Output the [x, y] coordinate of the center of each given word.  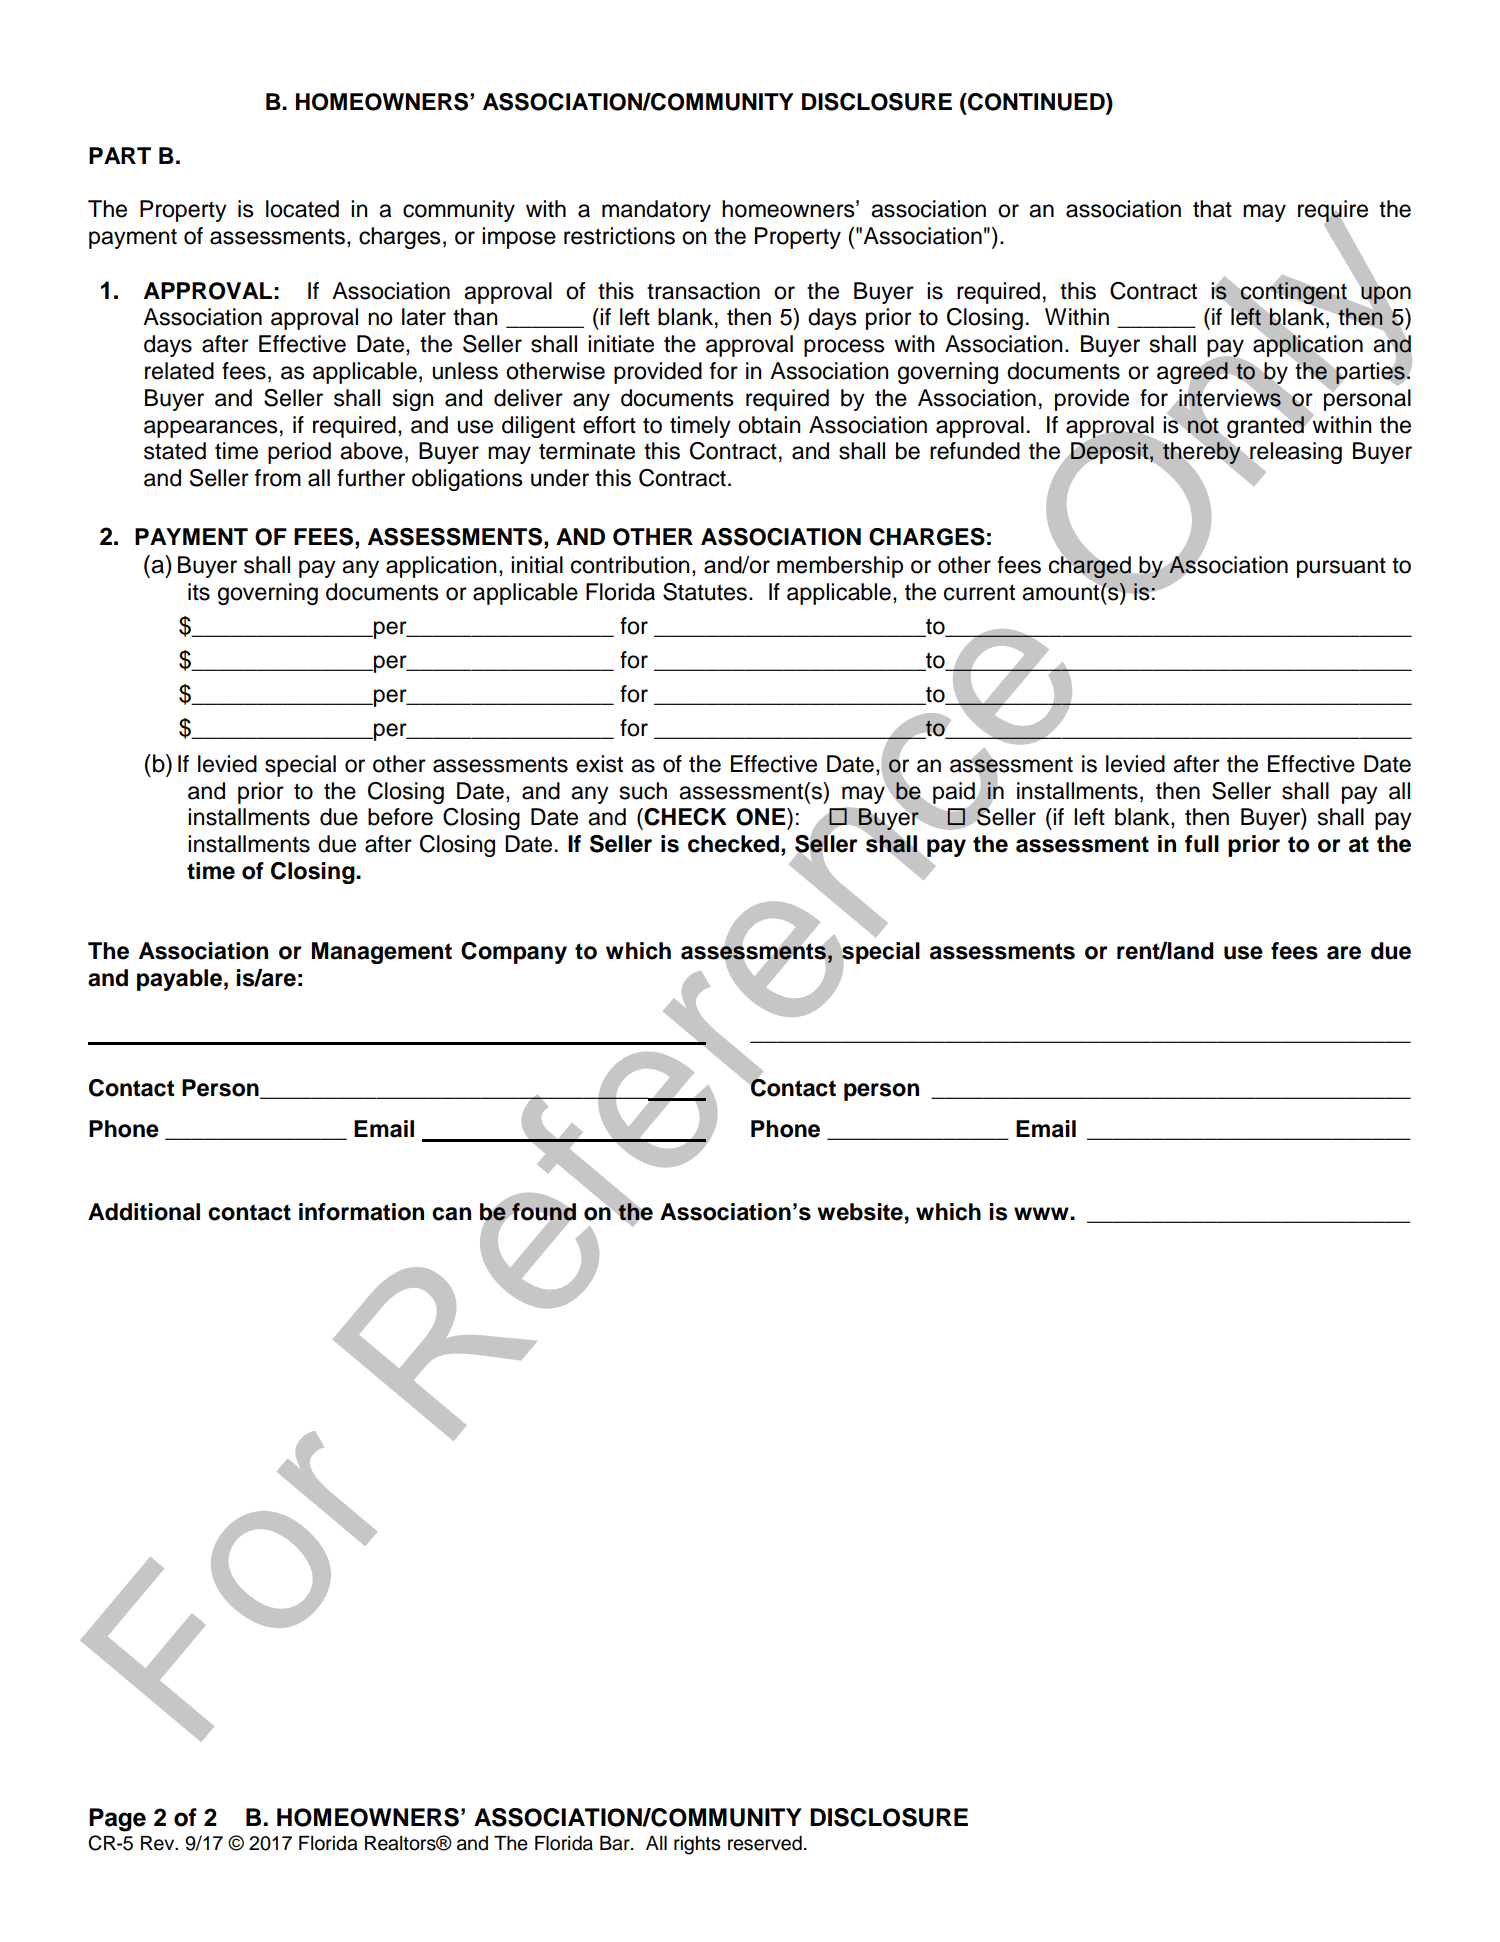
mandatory [656, 211]
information [361, 1212]
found [544, 1212]
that [1212, 209]
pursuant [1341, 568]
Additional [144, 1212]
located [302, 209]
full [1202, 844]
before [400, 817]
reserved [765, 1843]
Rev [159, 1843]
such [643, 791]
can [451, 1214]
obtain [769, 425]
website [860, 1212]
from [278, 478]
